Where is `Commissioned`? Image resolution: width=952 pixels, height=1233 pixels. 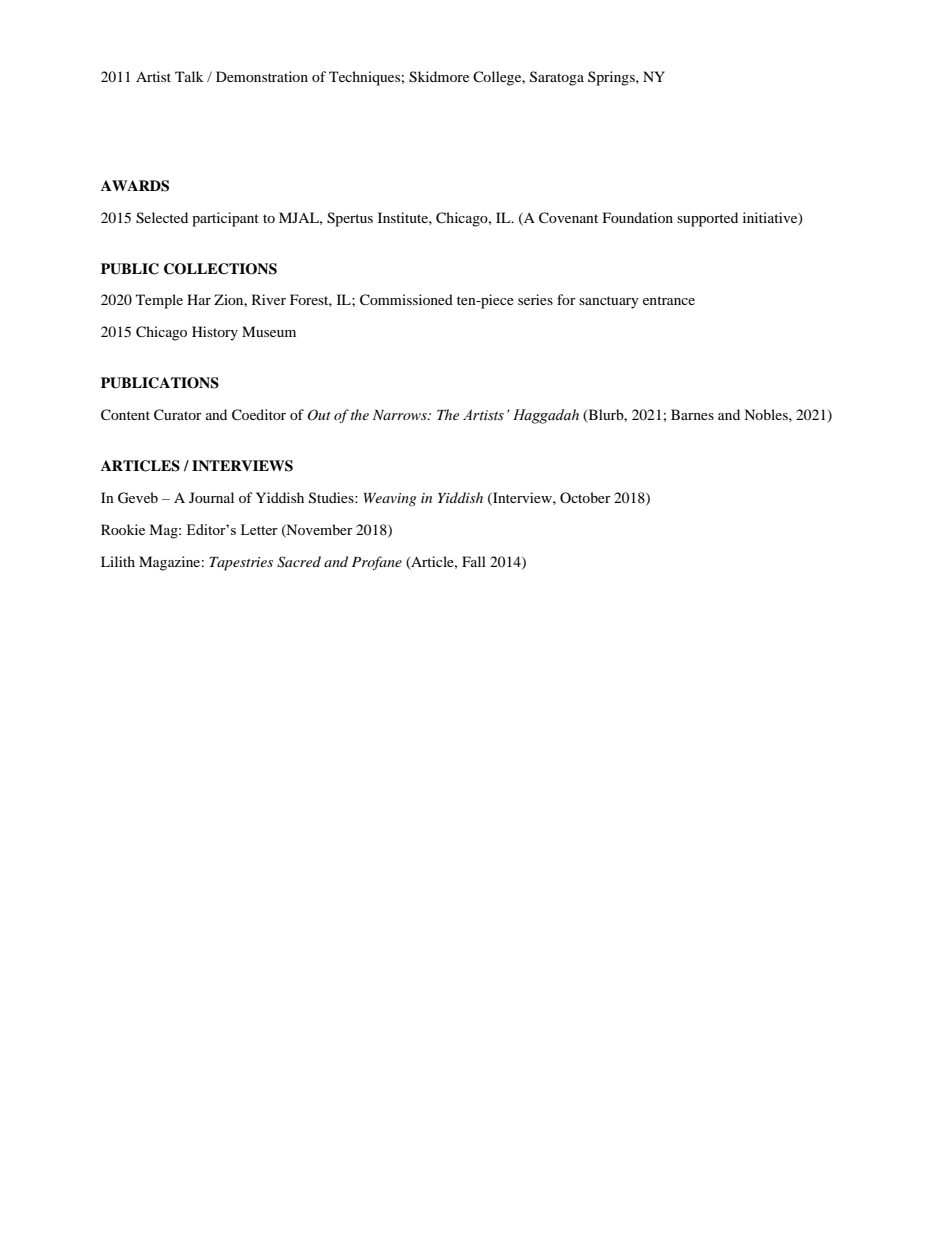 Commissioned is located at coordinates (406, 300).
